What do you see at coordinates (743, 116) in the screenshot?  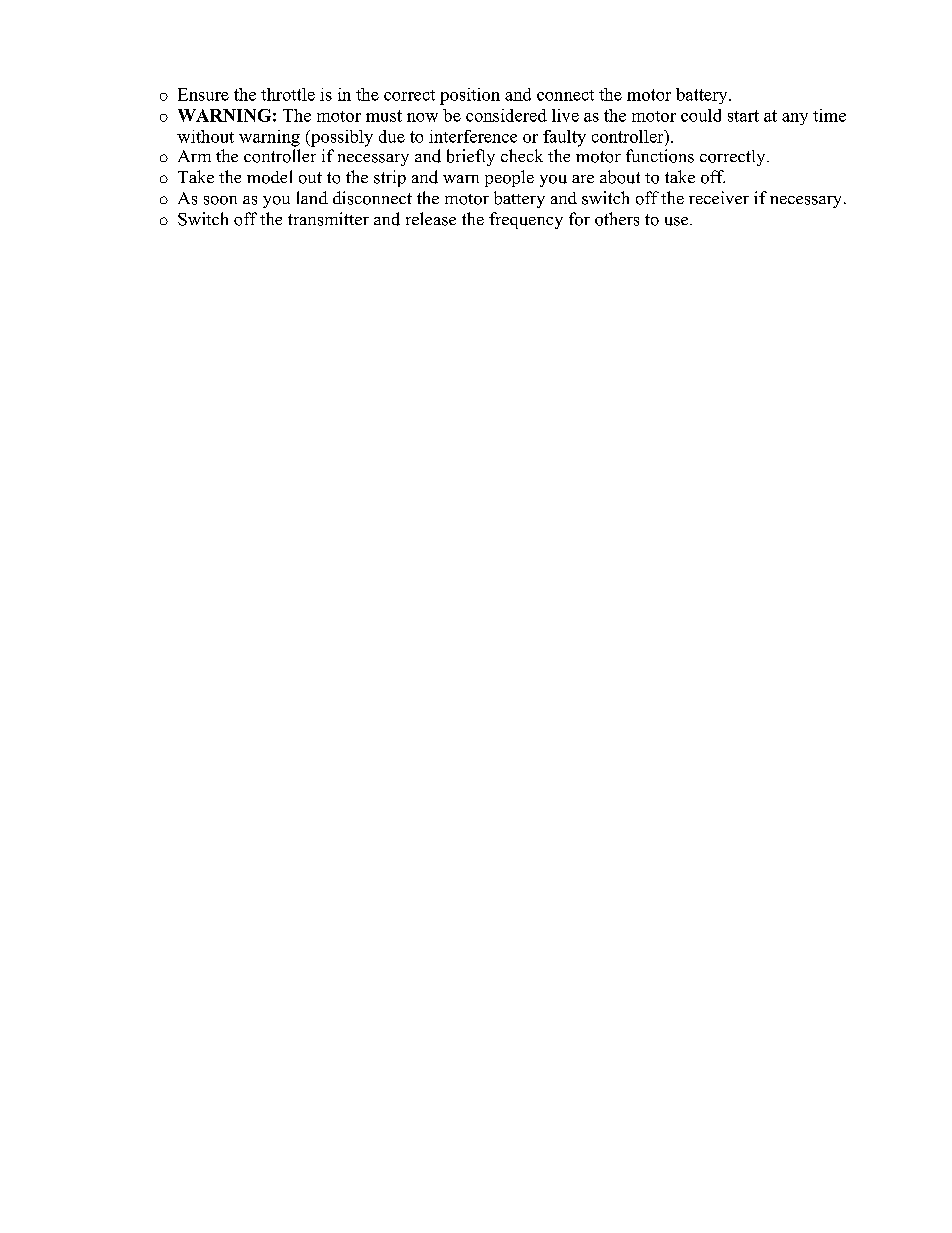 I see `start` at bounding box center [743, 116].
